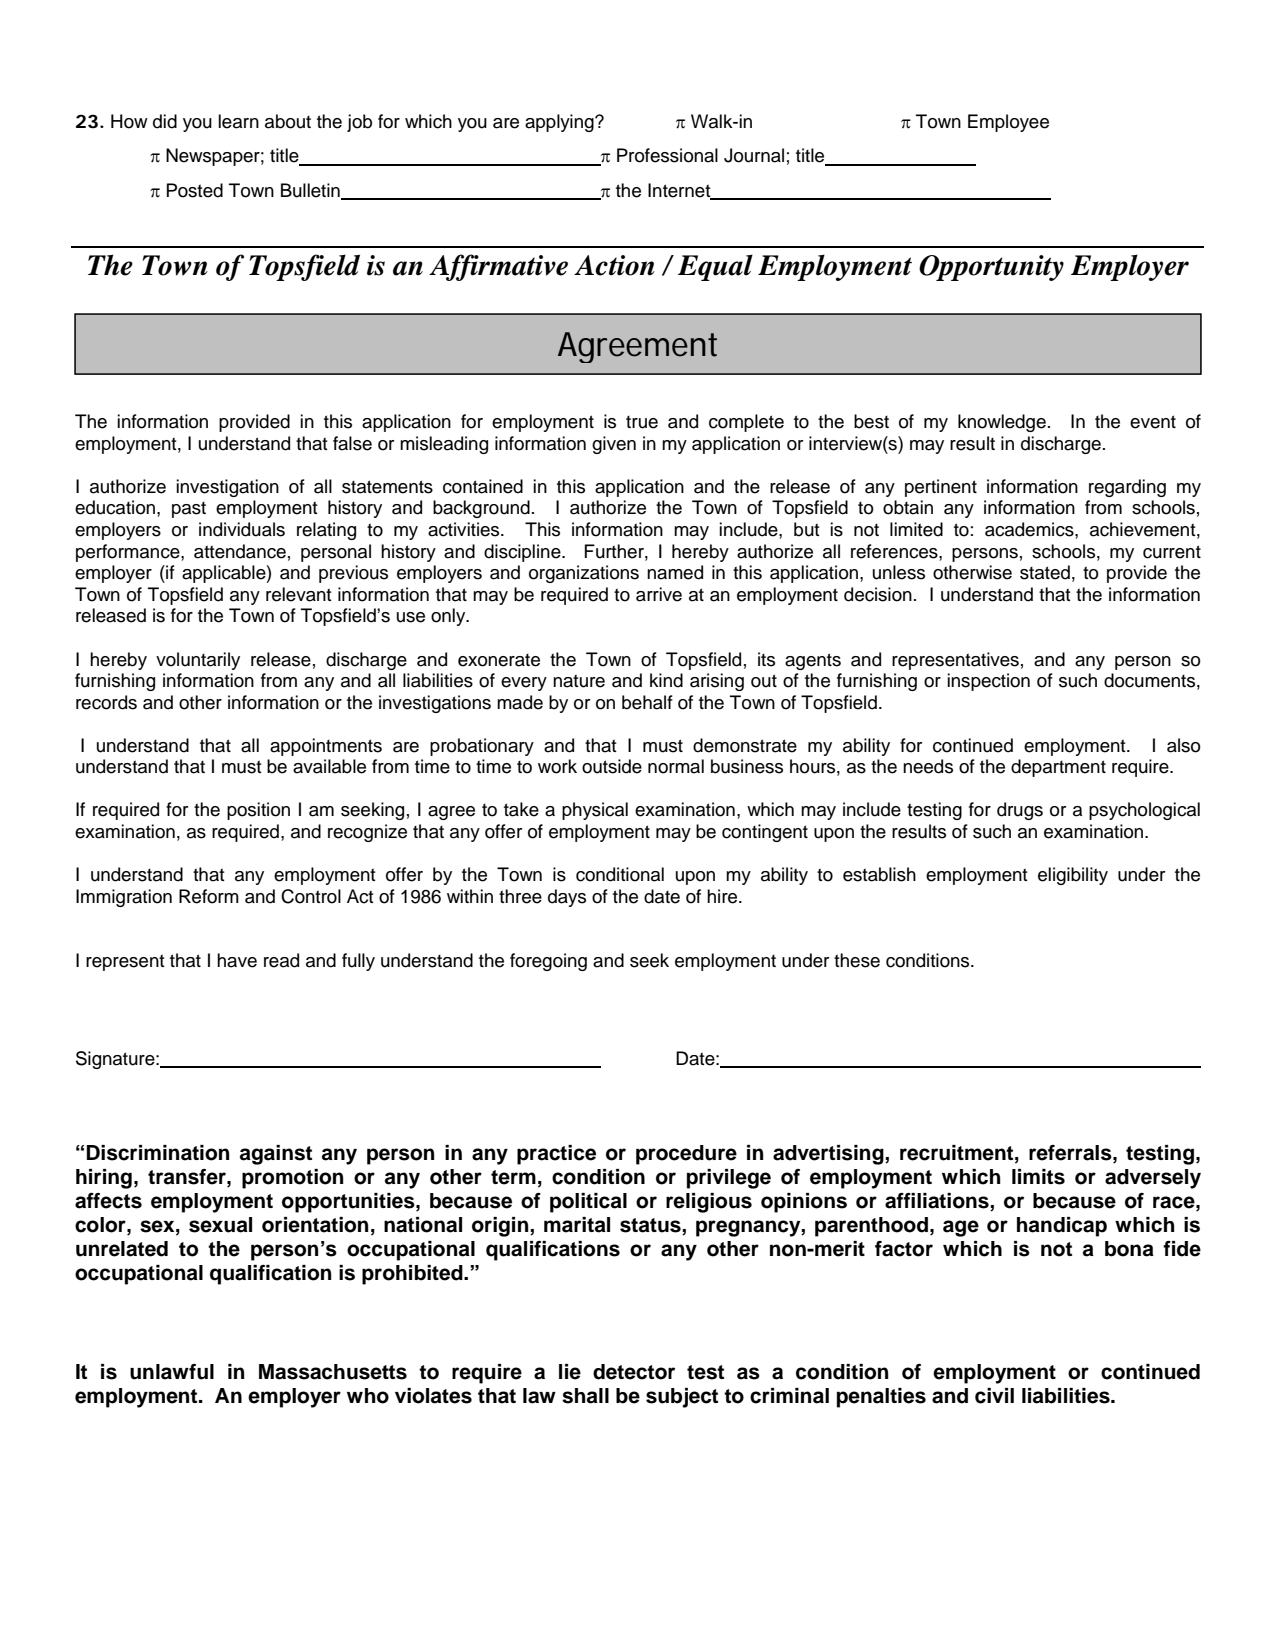  What do you see at coordinates (1008, 123) in the screenshot?
I see `Employee` at bounding box center [1008, 123].
